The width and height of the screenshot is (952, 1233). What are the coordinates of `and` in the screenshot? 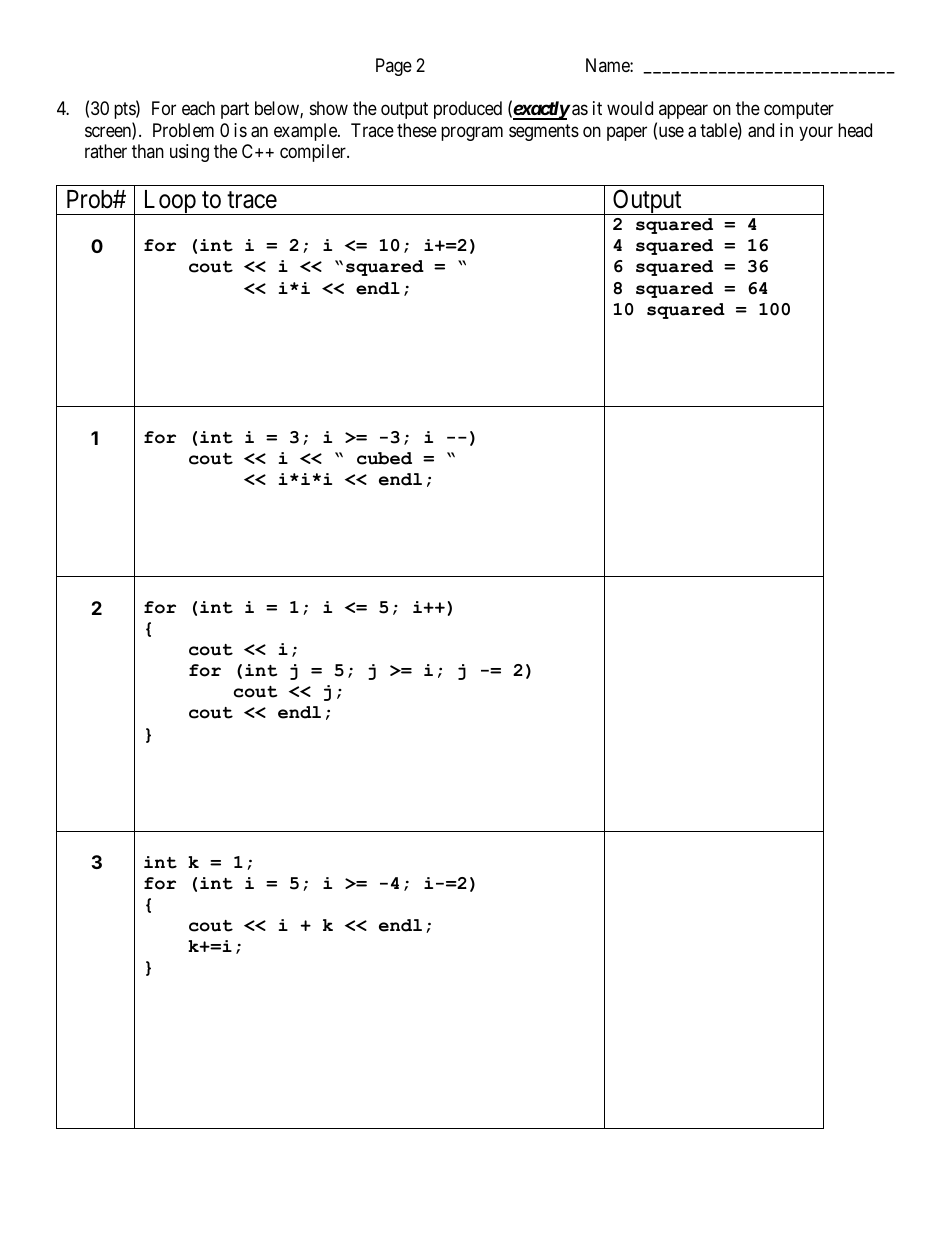 It's located at (761, 130).
